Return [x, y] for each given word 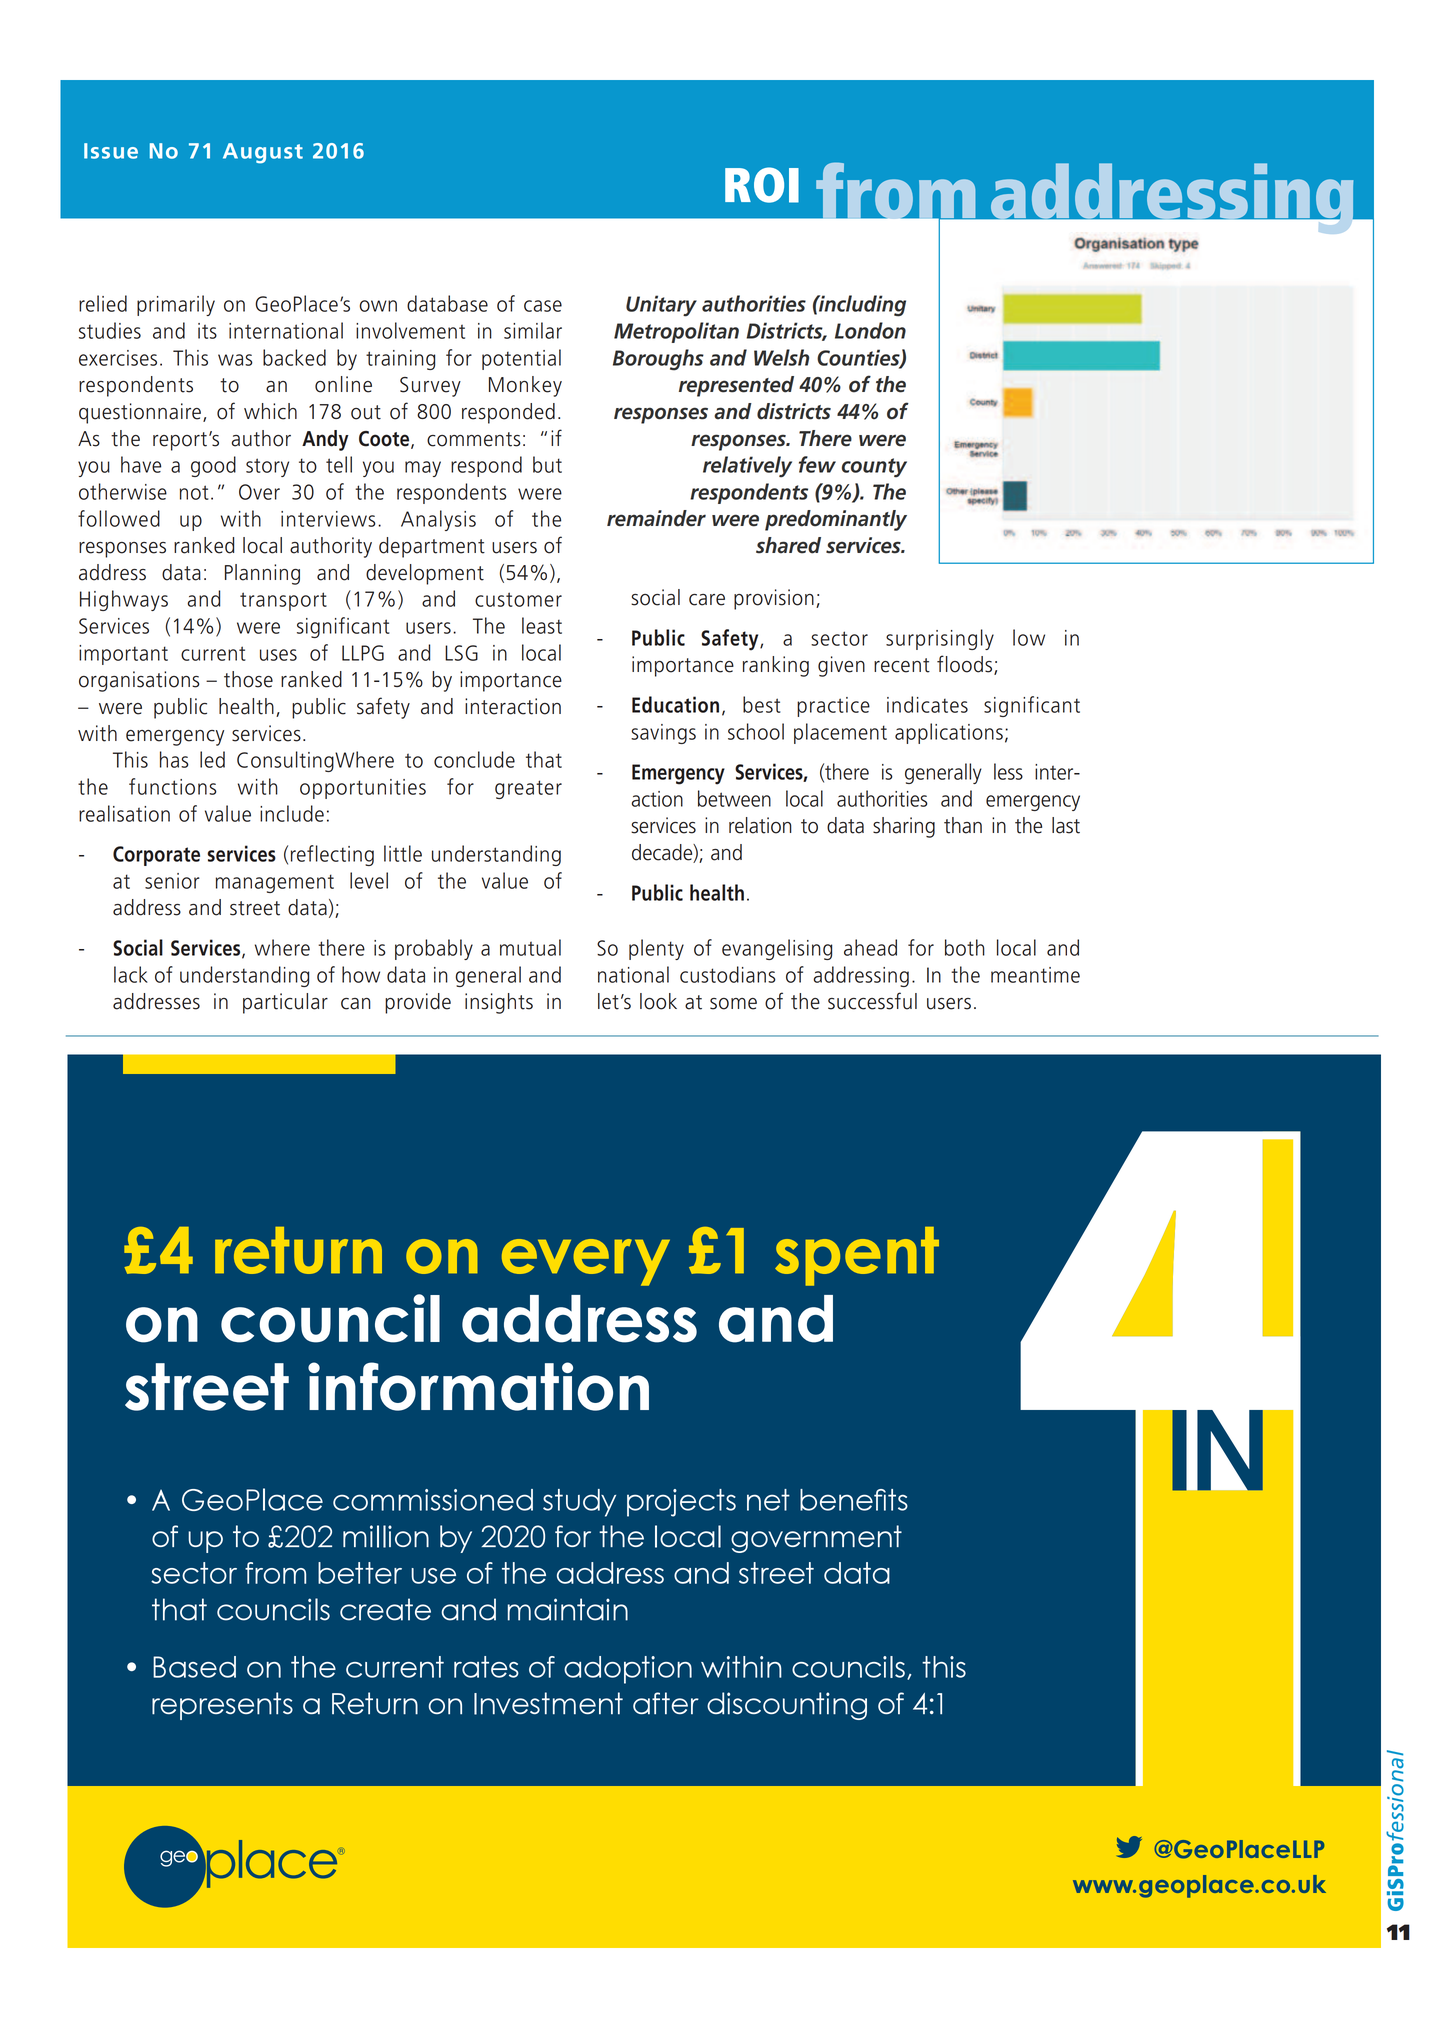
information [478, 1386]
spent [857, 1256]
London [870, 330]
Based [194, 1667]
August [263, 153]
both [965, 947]
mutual [530, 947]
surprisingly [940, 639]
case [543, 306]
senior [172, 881]
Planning [262, 574]
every [586, 1262]
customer [518, 599]
